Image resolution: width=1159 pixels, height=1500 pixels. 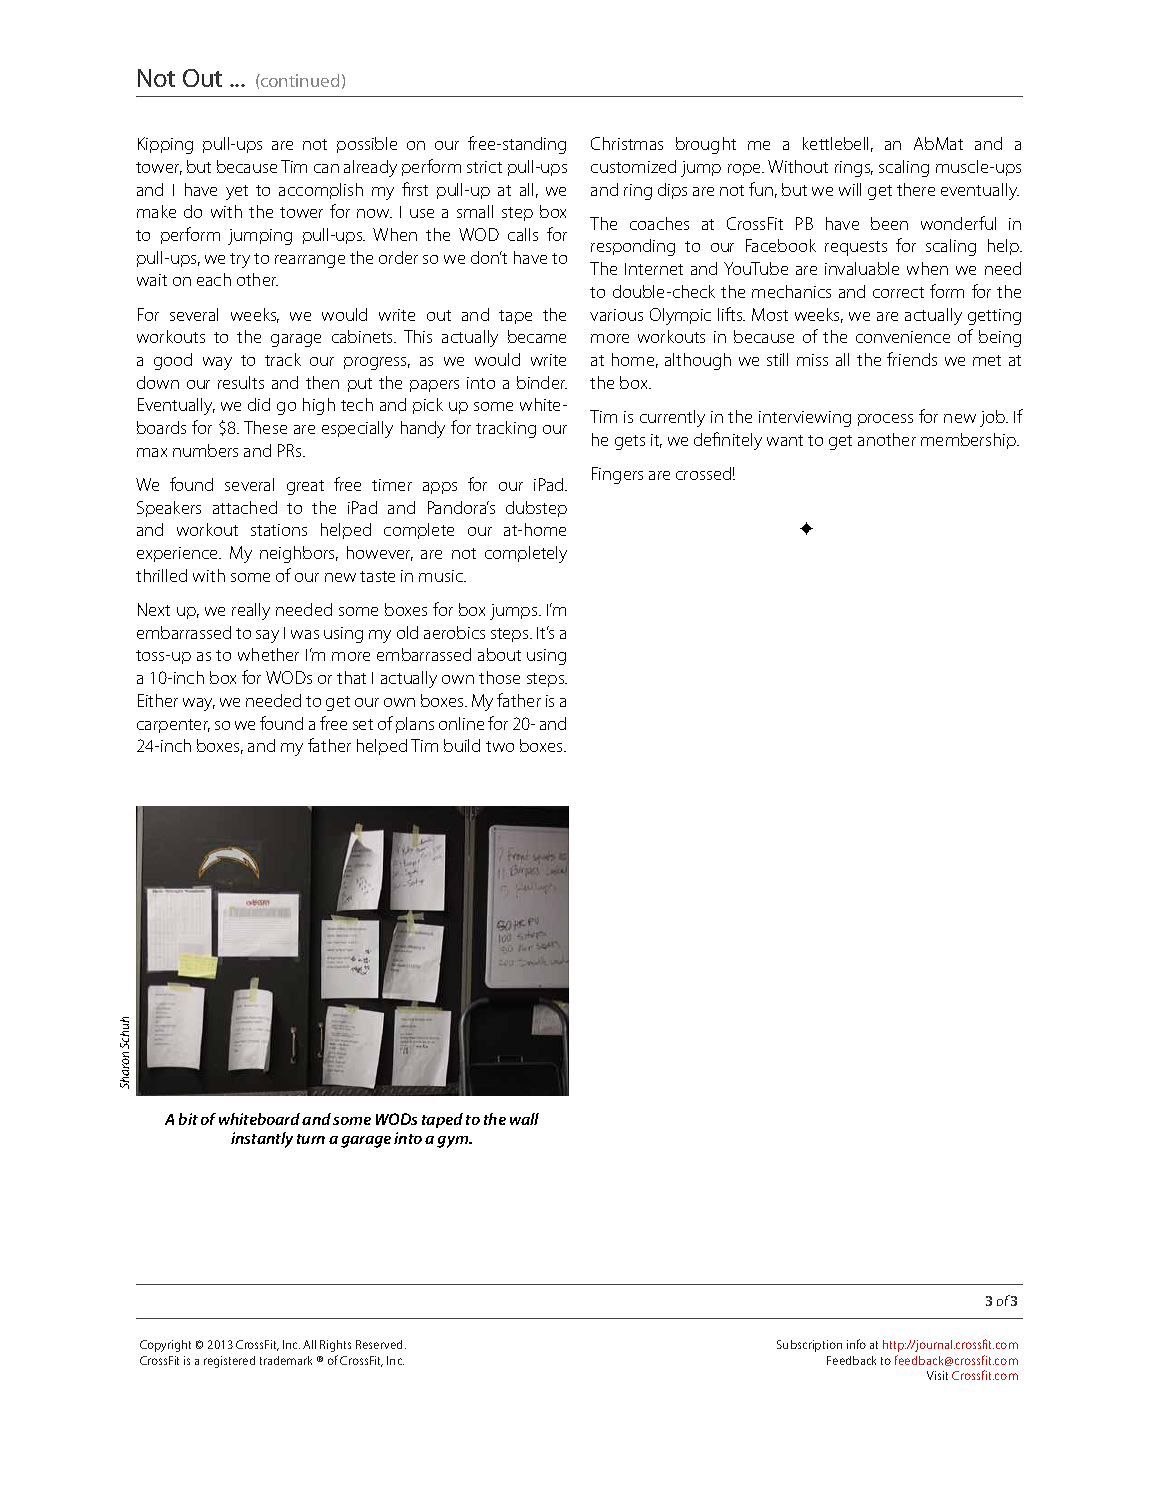 I want to click on yet, so click(x=237, y=192).
